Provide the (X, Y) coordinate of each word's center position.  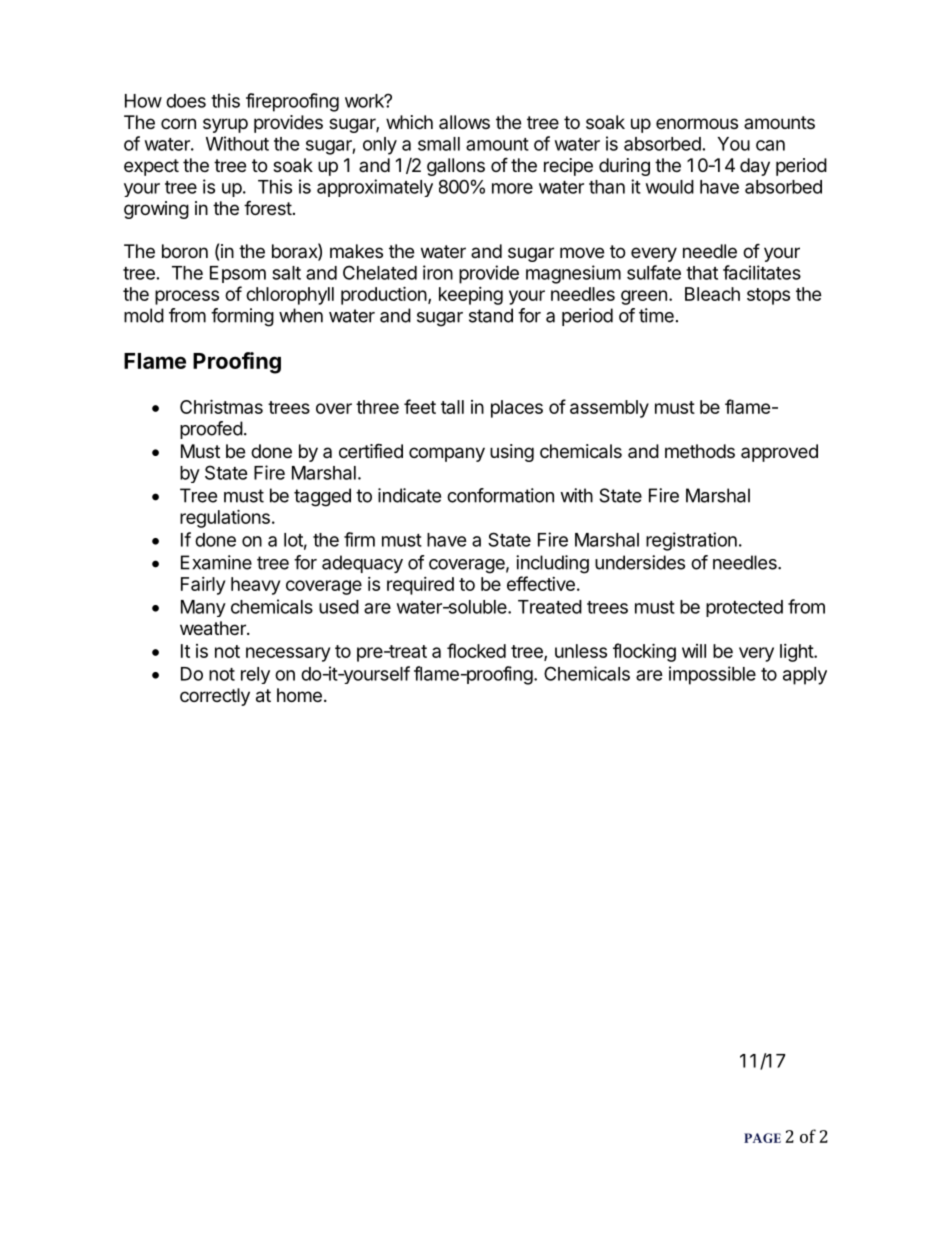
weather (214, 628)
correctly (215, 697)
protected (744, 608)
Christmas (221, 406)
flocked (476, 650)
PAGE (762, 1138)
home (299, 695)
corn (178, 123)
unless (581, 651)
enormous (697, 123)
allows (464, 122)
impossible (712, 675)
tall (452, 407)
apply (805, 676)
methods (700, 451)
